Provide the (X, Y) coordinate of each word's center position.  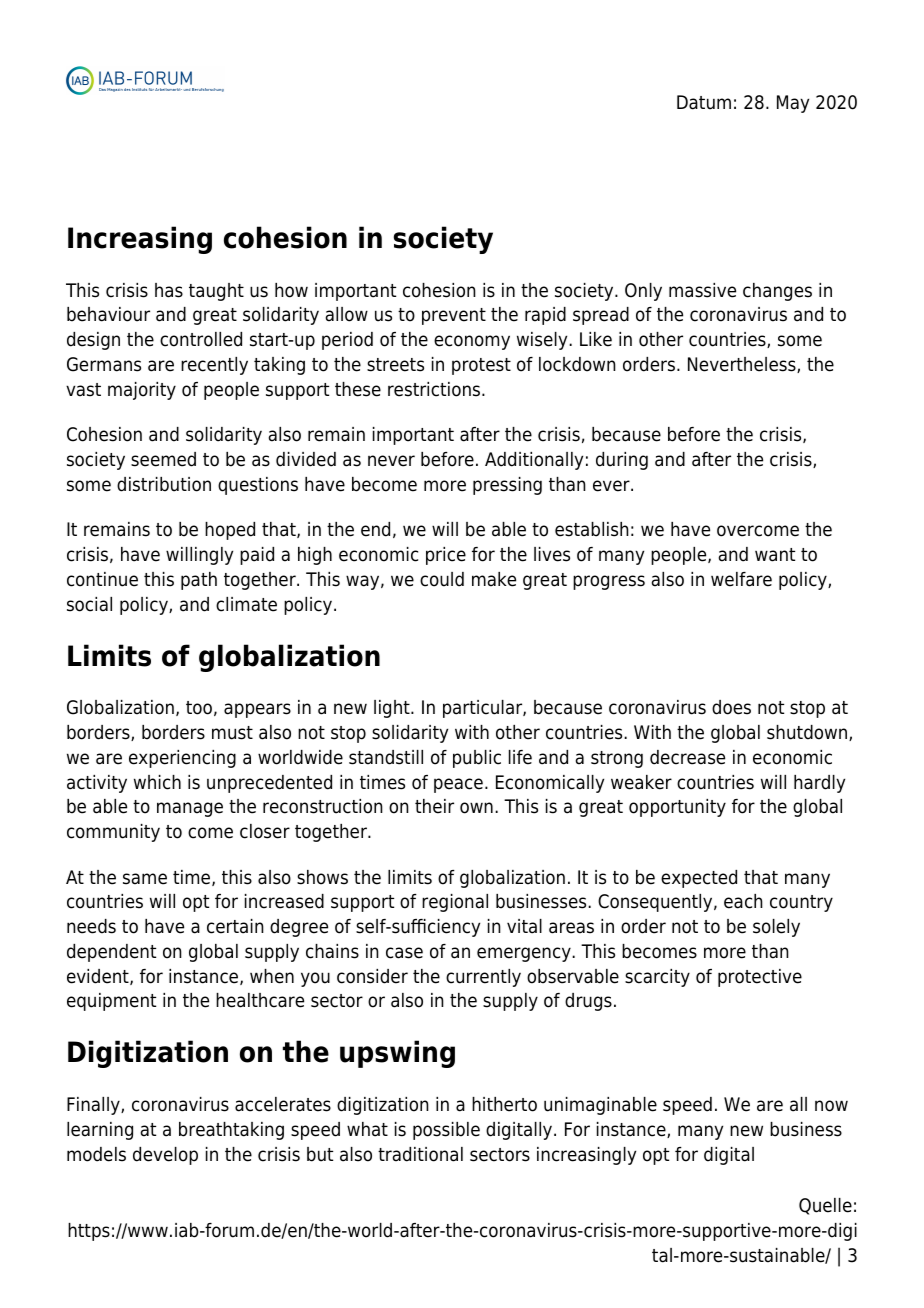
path (199, 581)
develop (165, 1156)
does (731, 707)
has (169, 290)
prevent (454, 316)
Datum (704, 102)
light (393, 709)
